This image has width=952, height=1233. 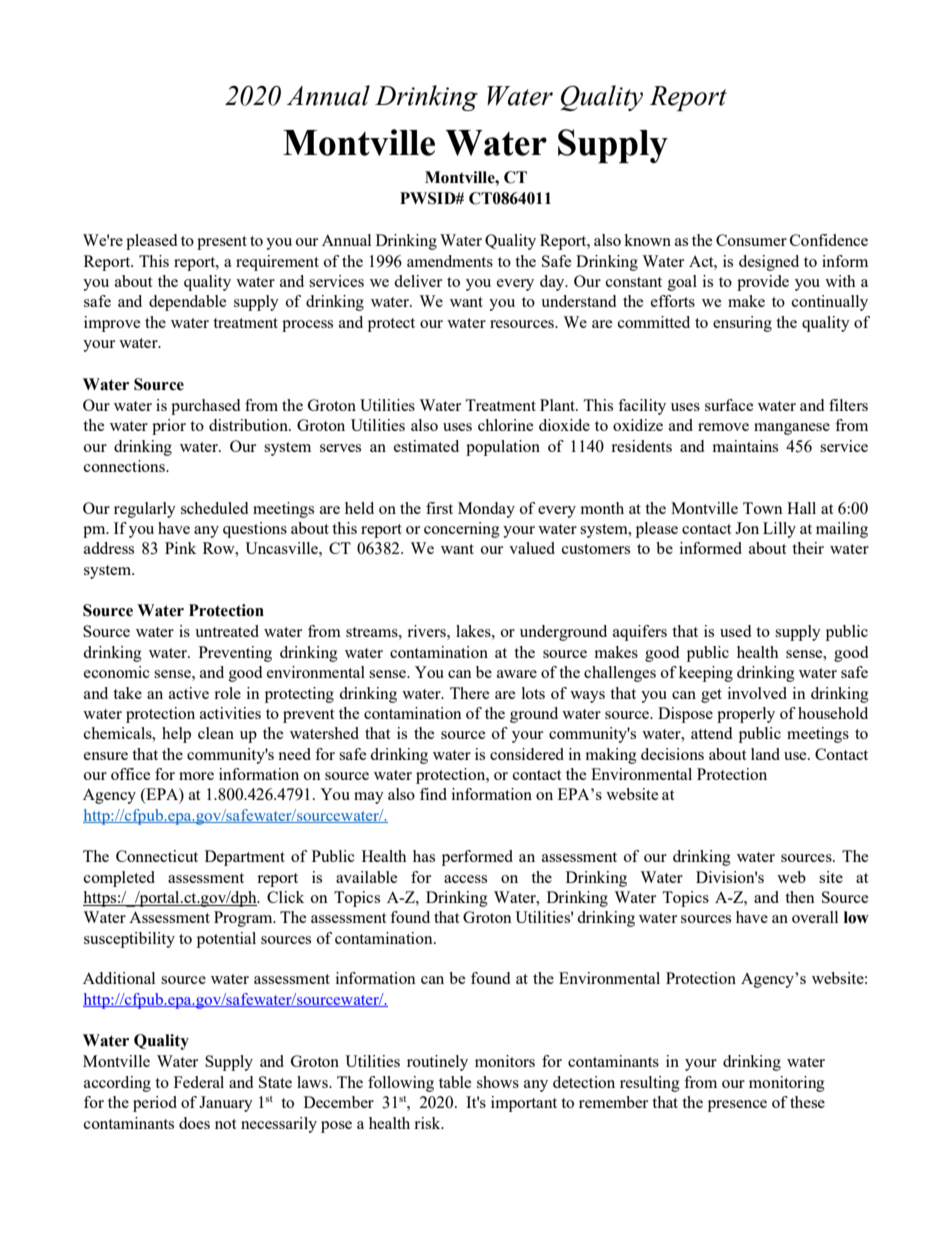 What do you see at coordinates (222, 243) in the image?
I see `present` at bounding box center [222, 243].
